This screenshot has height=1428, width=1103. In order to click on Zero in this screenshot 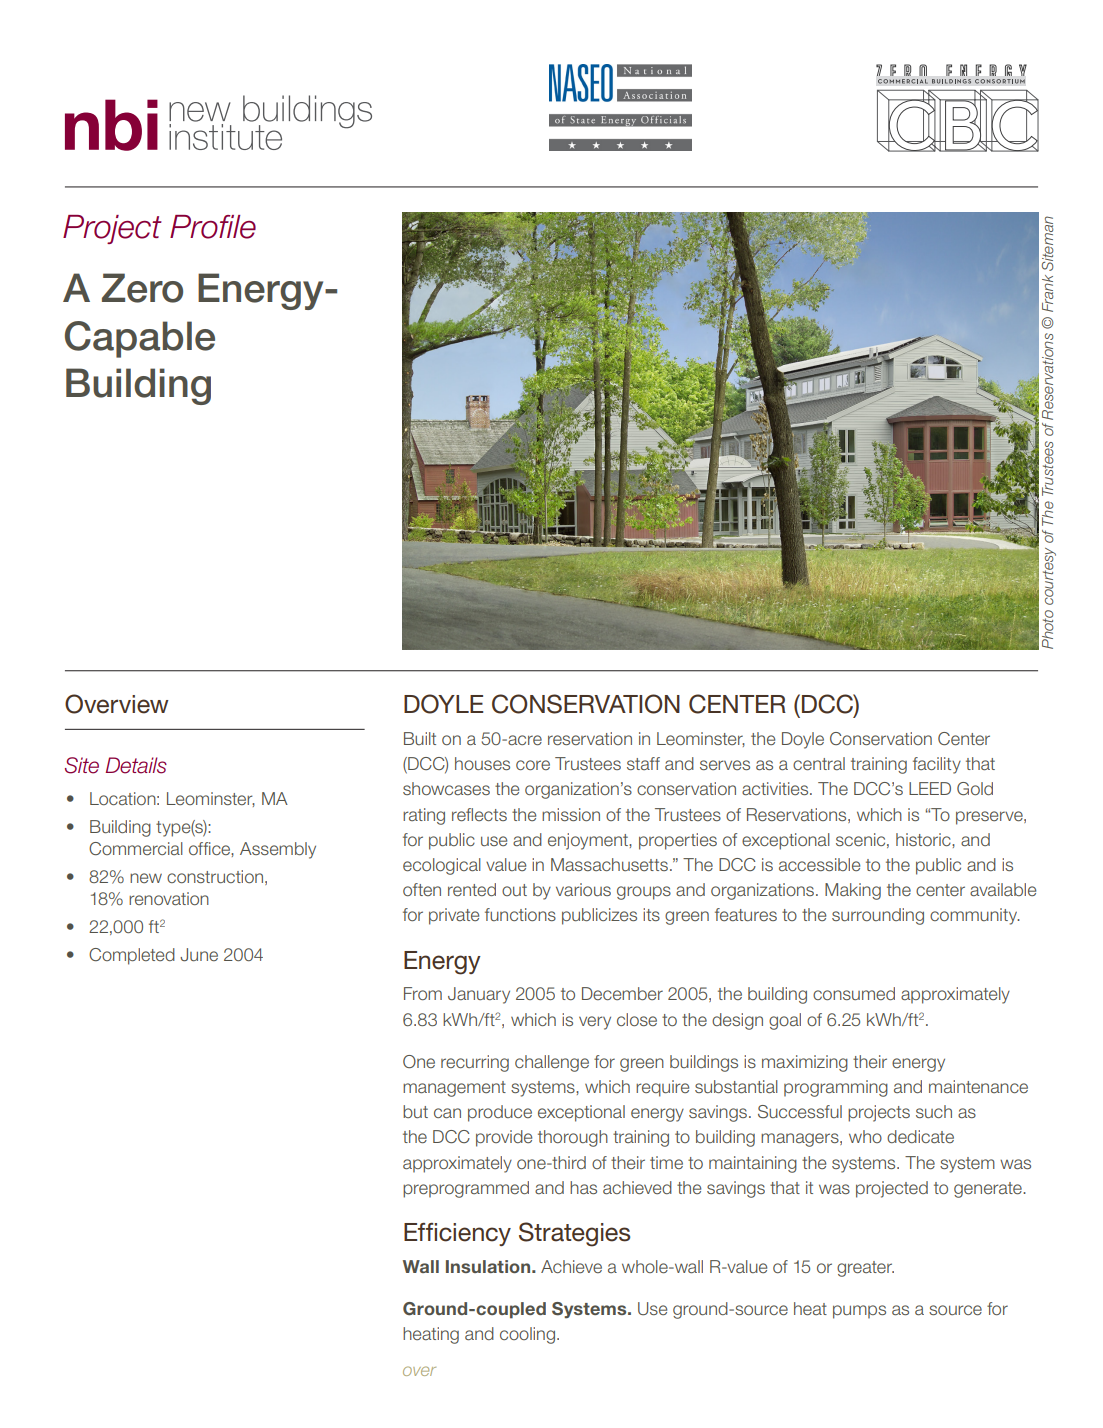, I will do `click(142, 288)`.
